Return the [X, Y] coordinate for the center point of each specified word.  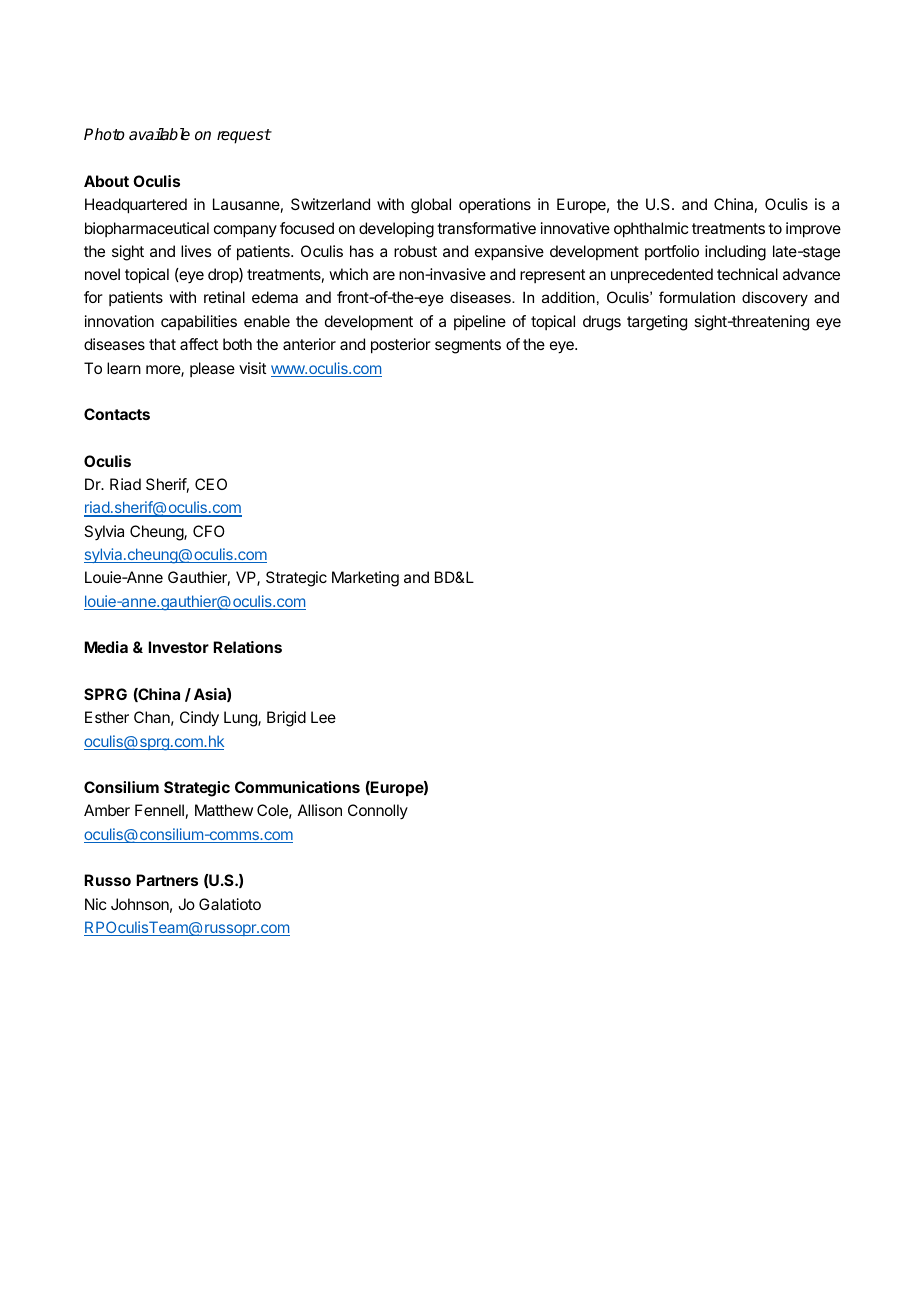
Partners [167, 880]
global [431, 206]
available [159, 134]
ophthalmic [651, 230]
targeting [657, 323]
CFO [209, 531]
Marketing [365, 579]
